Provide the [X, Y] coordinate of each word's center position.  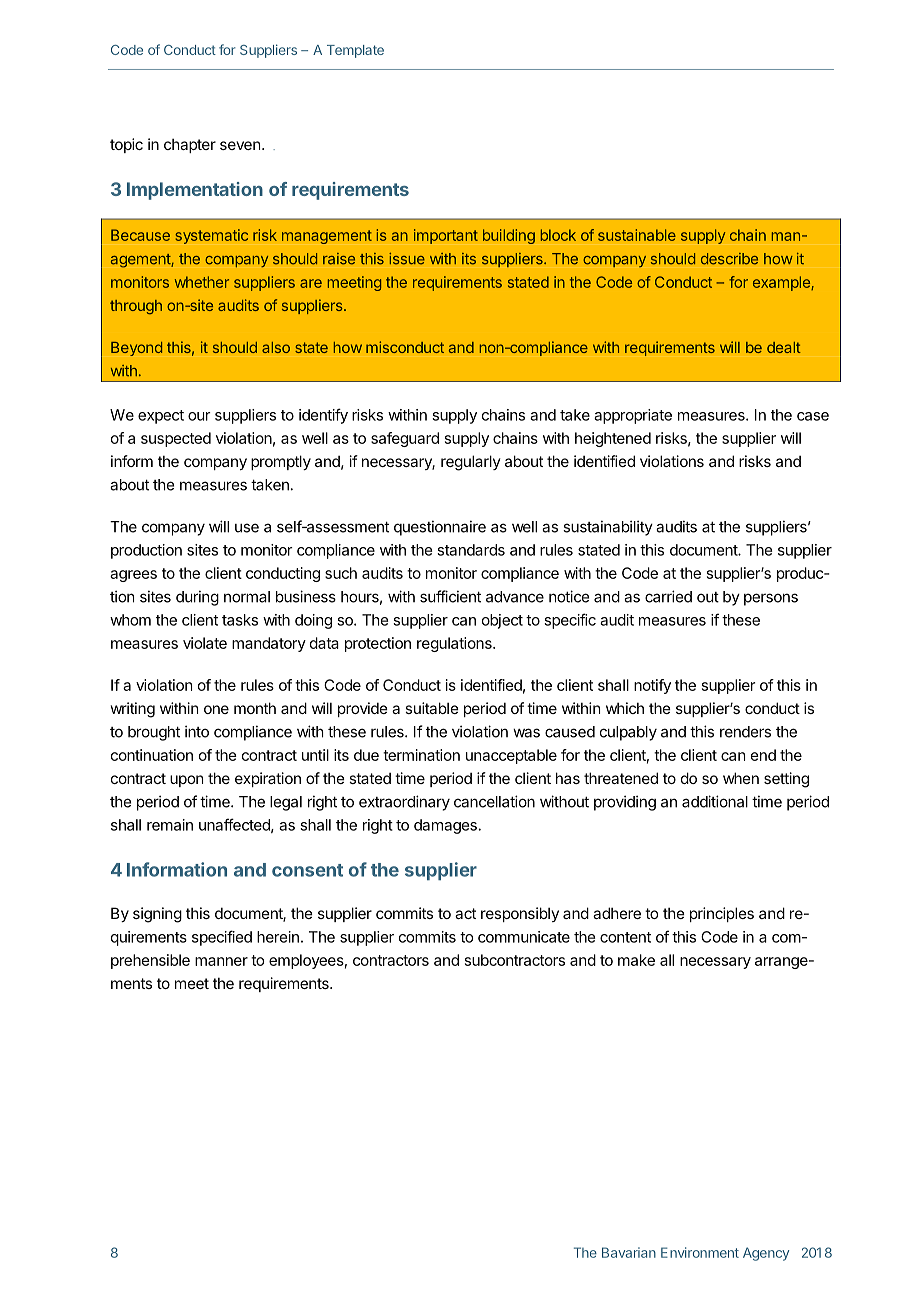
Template [355, 51]
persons [771, 599]
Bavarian [629, 1252]
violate [205, 643]
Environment [700, 1252]
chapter [190, 145]
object [502, 621]
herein [278, 937]
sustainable [637, 235]
